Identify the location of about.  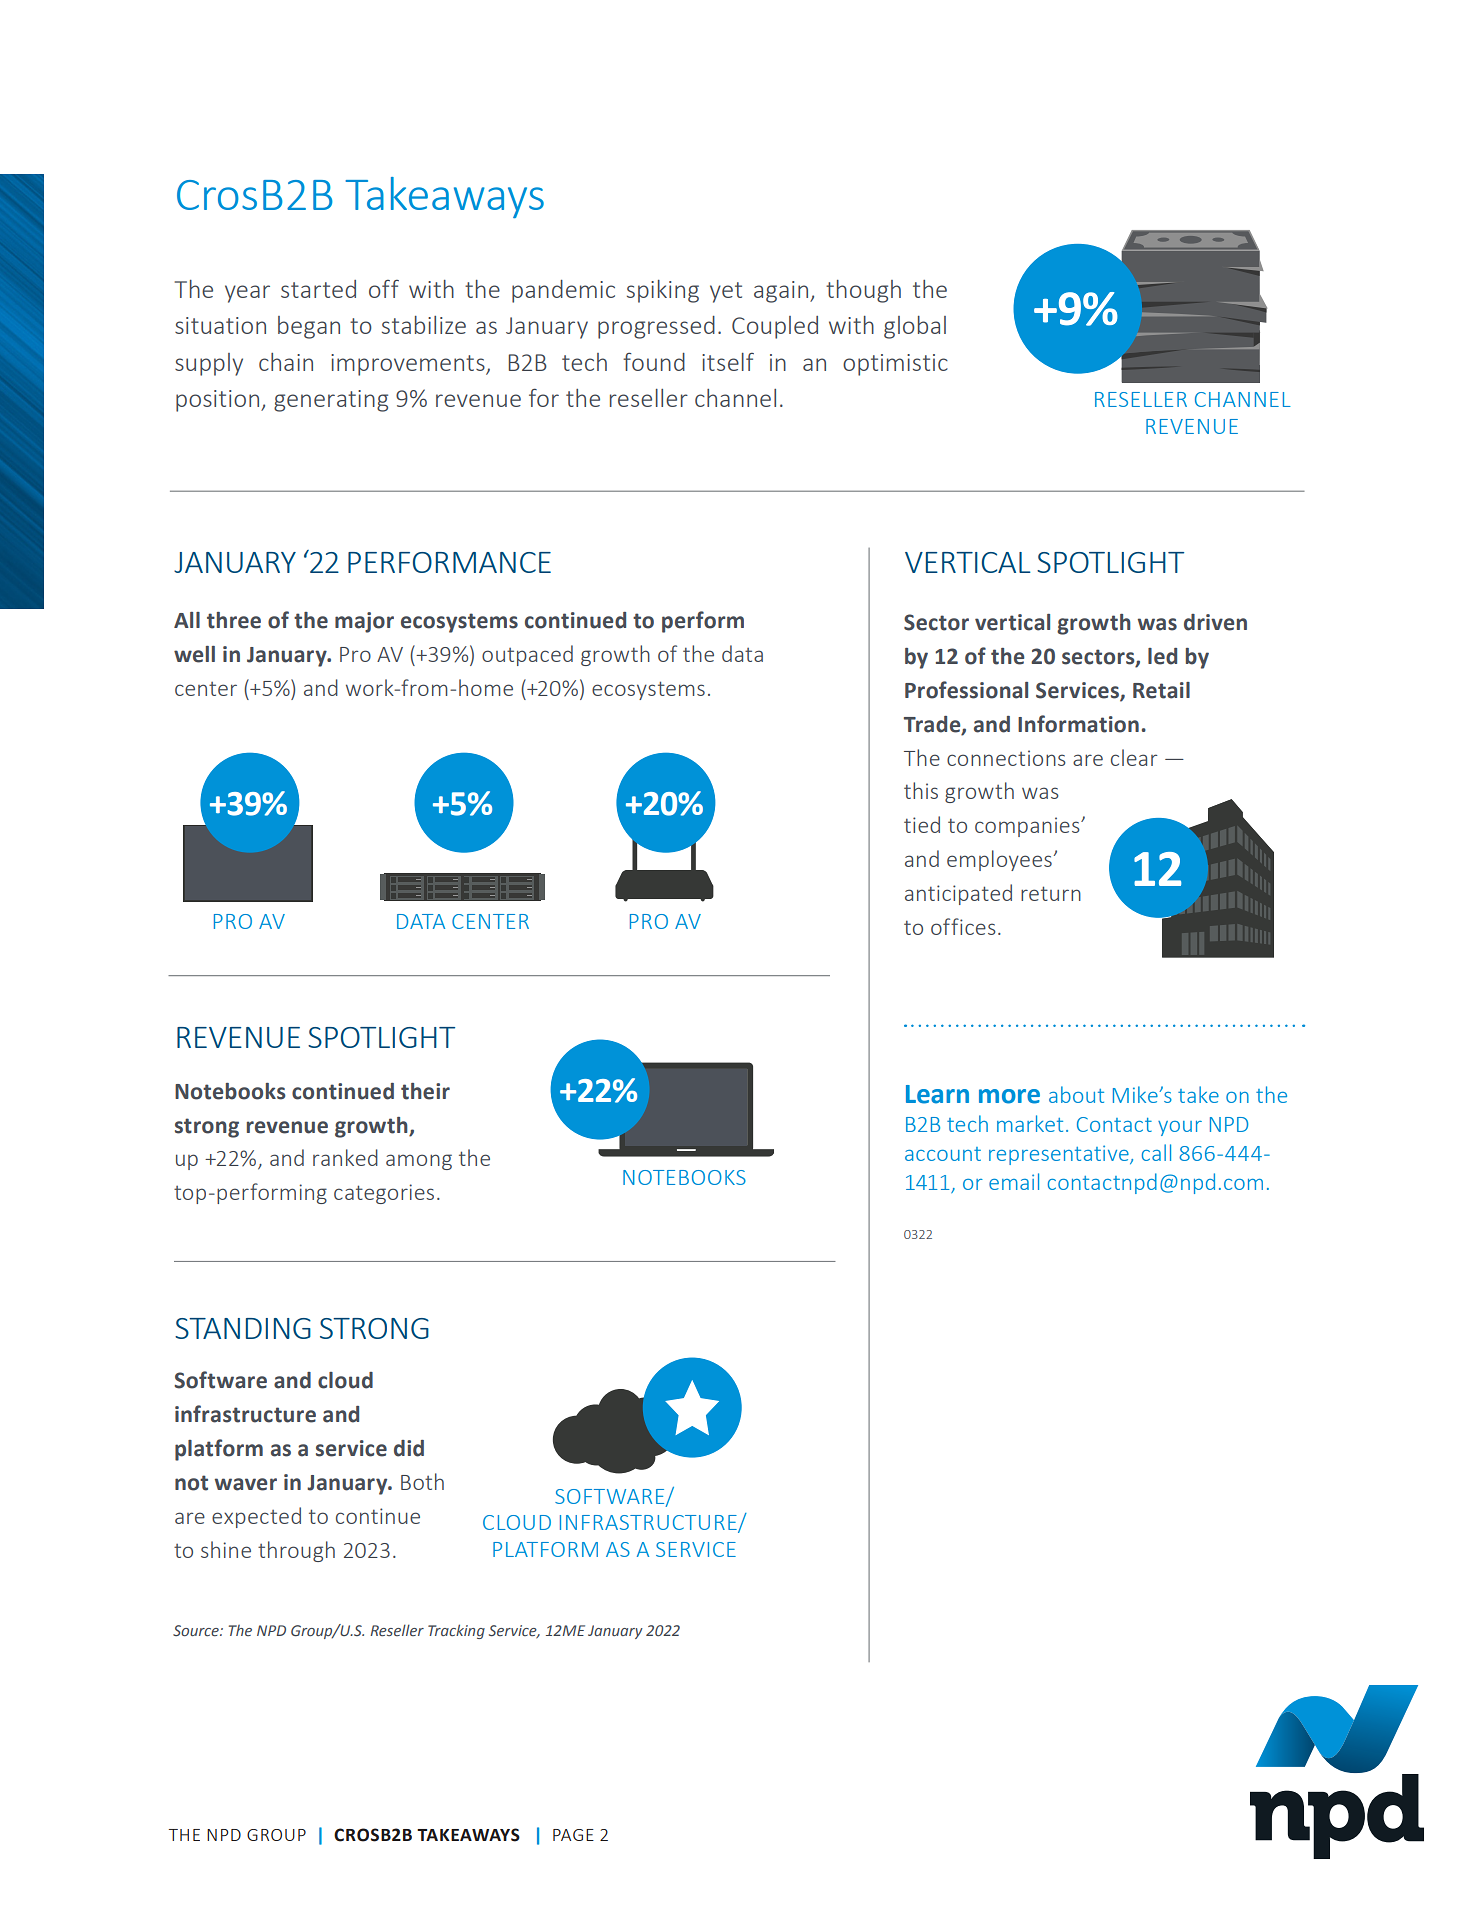
(1076, 1094).
